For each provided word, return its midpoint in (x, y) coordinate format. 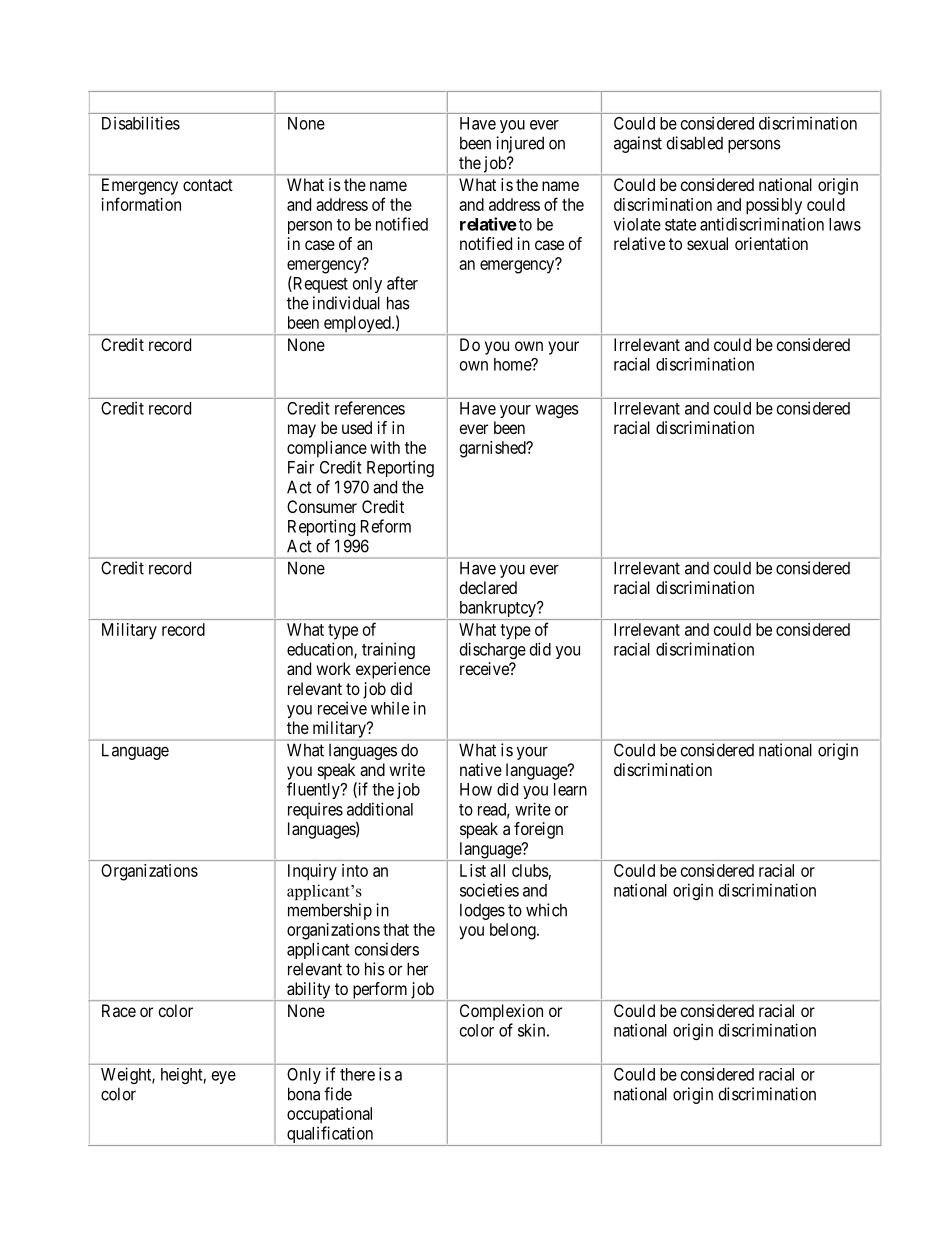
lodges (482, 911)
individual (346, 303)
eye (224, 1077)
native (481, 769)
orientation (771, 243)
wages (557, 411)
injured (520, 144)
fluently (314, 790)
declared (488, 587)
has (398, 303)
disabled (695, 143)
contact (208, 185)
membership (330, 911)
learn (570, 789)
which (546, 910)
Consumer (322, 506)
